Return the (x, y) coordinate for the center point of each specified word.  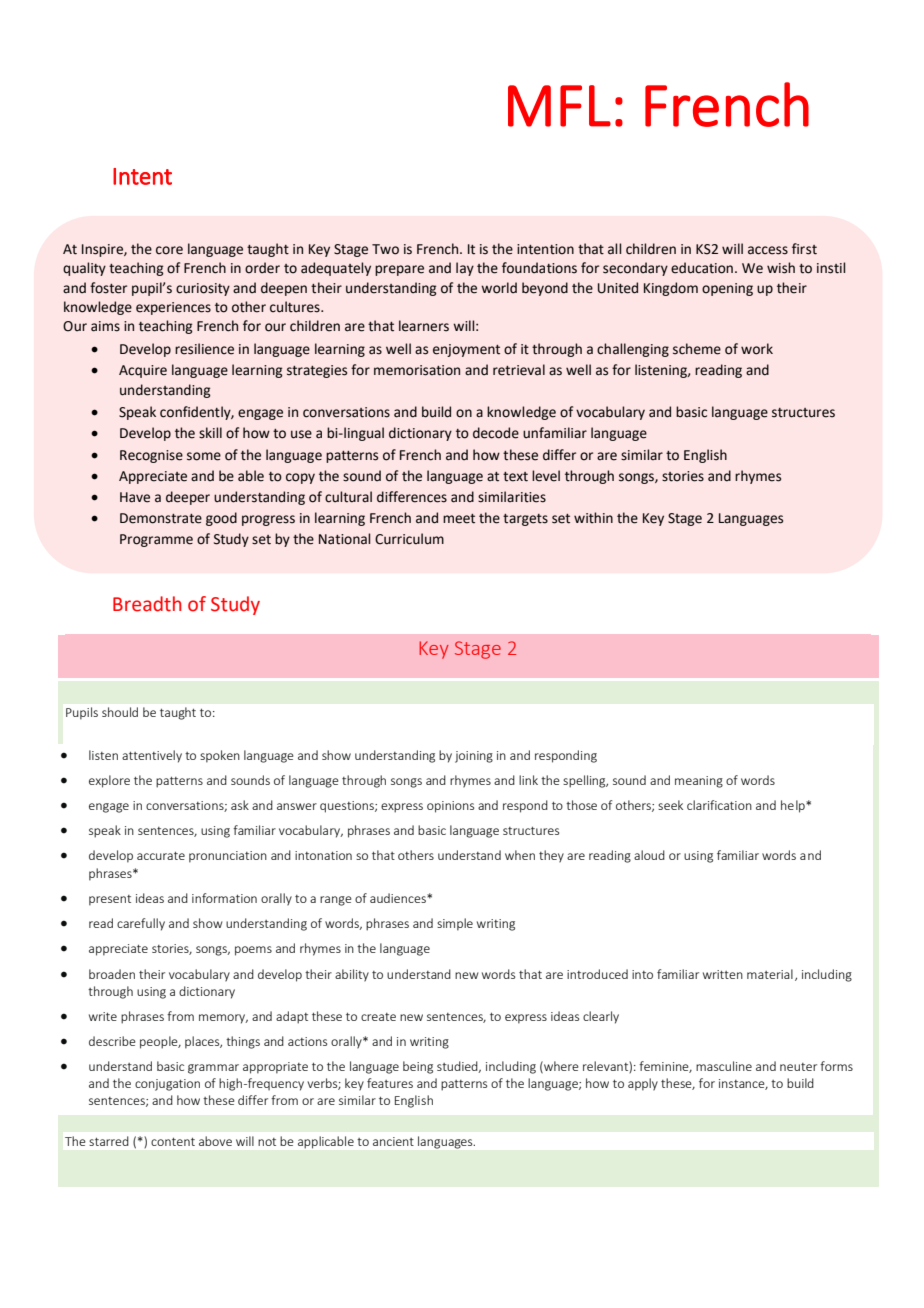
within (593, 518)
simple (455, 924)
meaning (699, 782)
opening (727, 289)
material (770, 974)
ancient (393, 1141)
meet (459, 519)
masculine (724, 1066)
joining (474, 757)
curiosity (203, 289)
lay (465, 269)
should (120, 712)
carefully (141, 924)
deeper (188, 498)
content (173, 1142)
